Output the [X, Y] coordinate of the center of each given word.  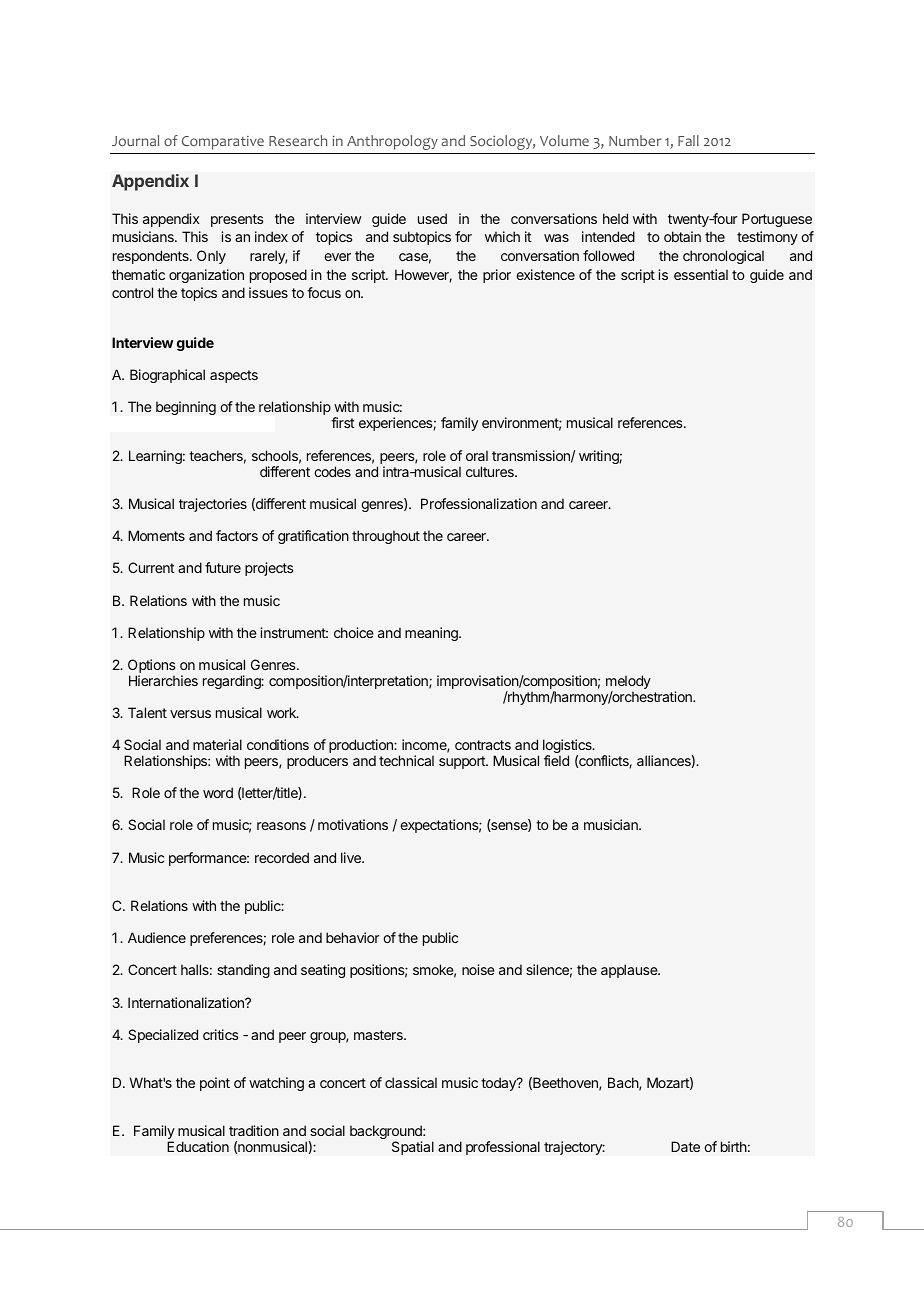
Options [152, 667]
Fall [688, 140]
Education [198, 1146]
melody [628, 683]
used [432, 218]
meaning [432, 634]
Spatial [413, 1148]
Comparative [223, 143]
